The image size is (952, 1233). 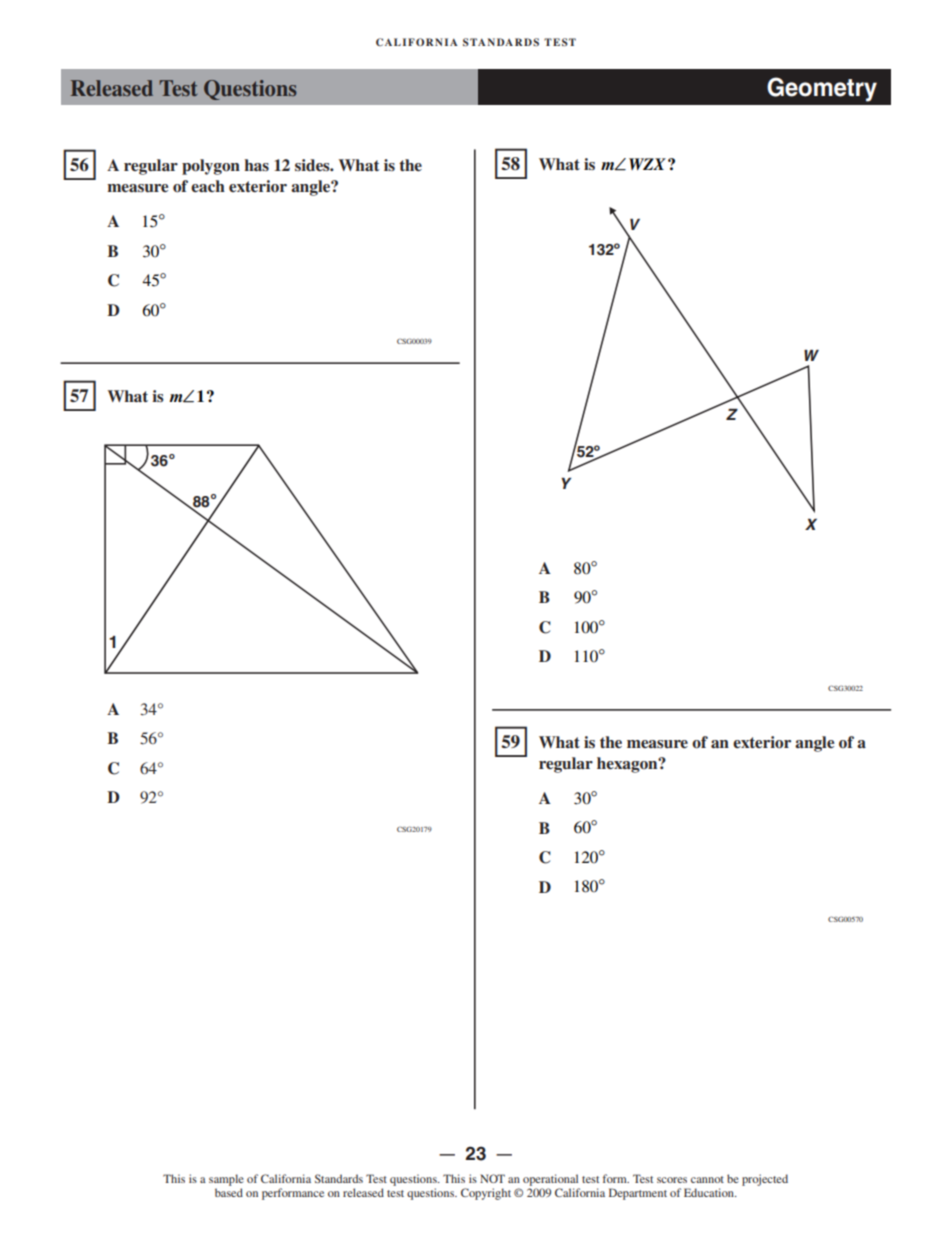 I want to click on hexagon, so click(x=628, y=765).
